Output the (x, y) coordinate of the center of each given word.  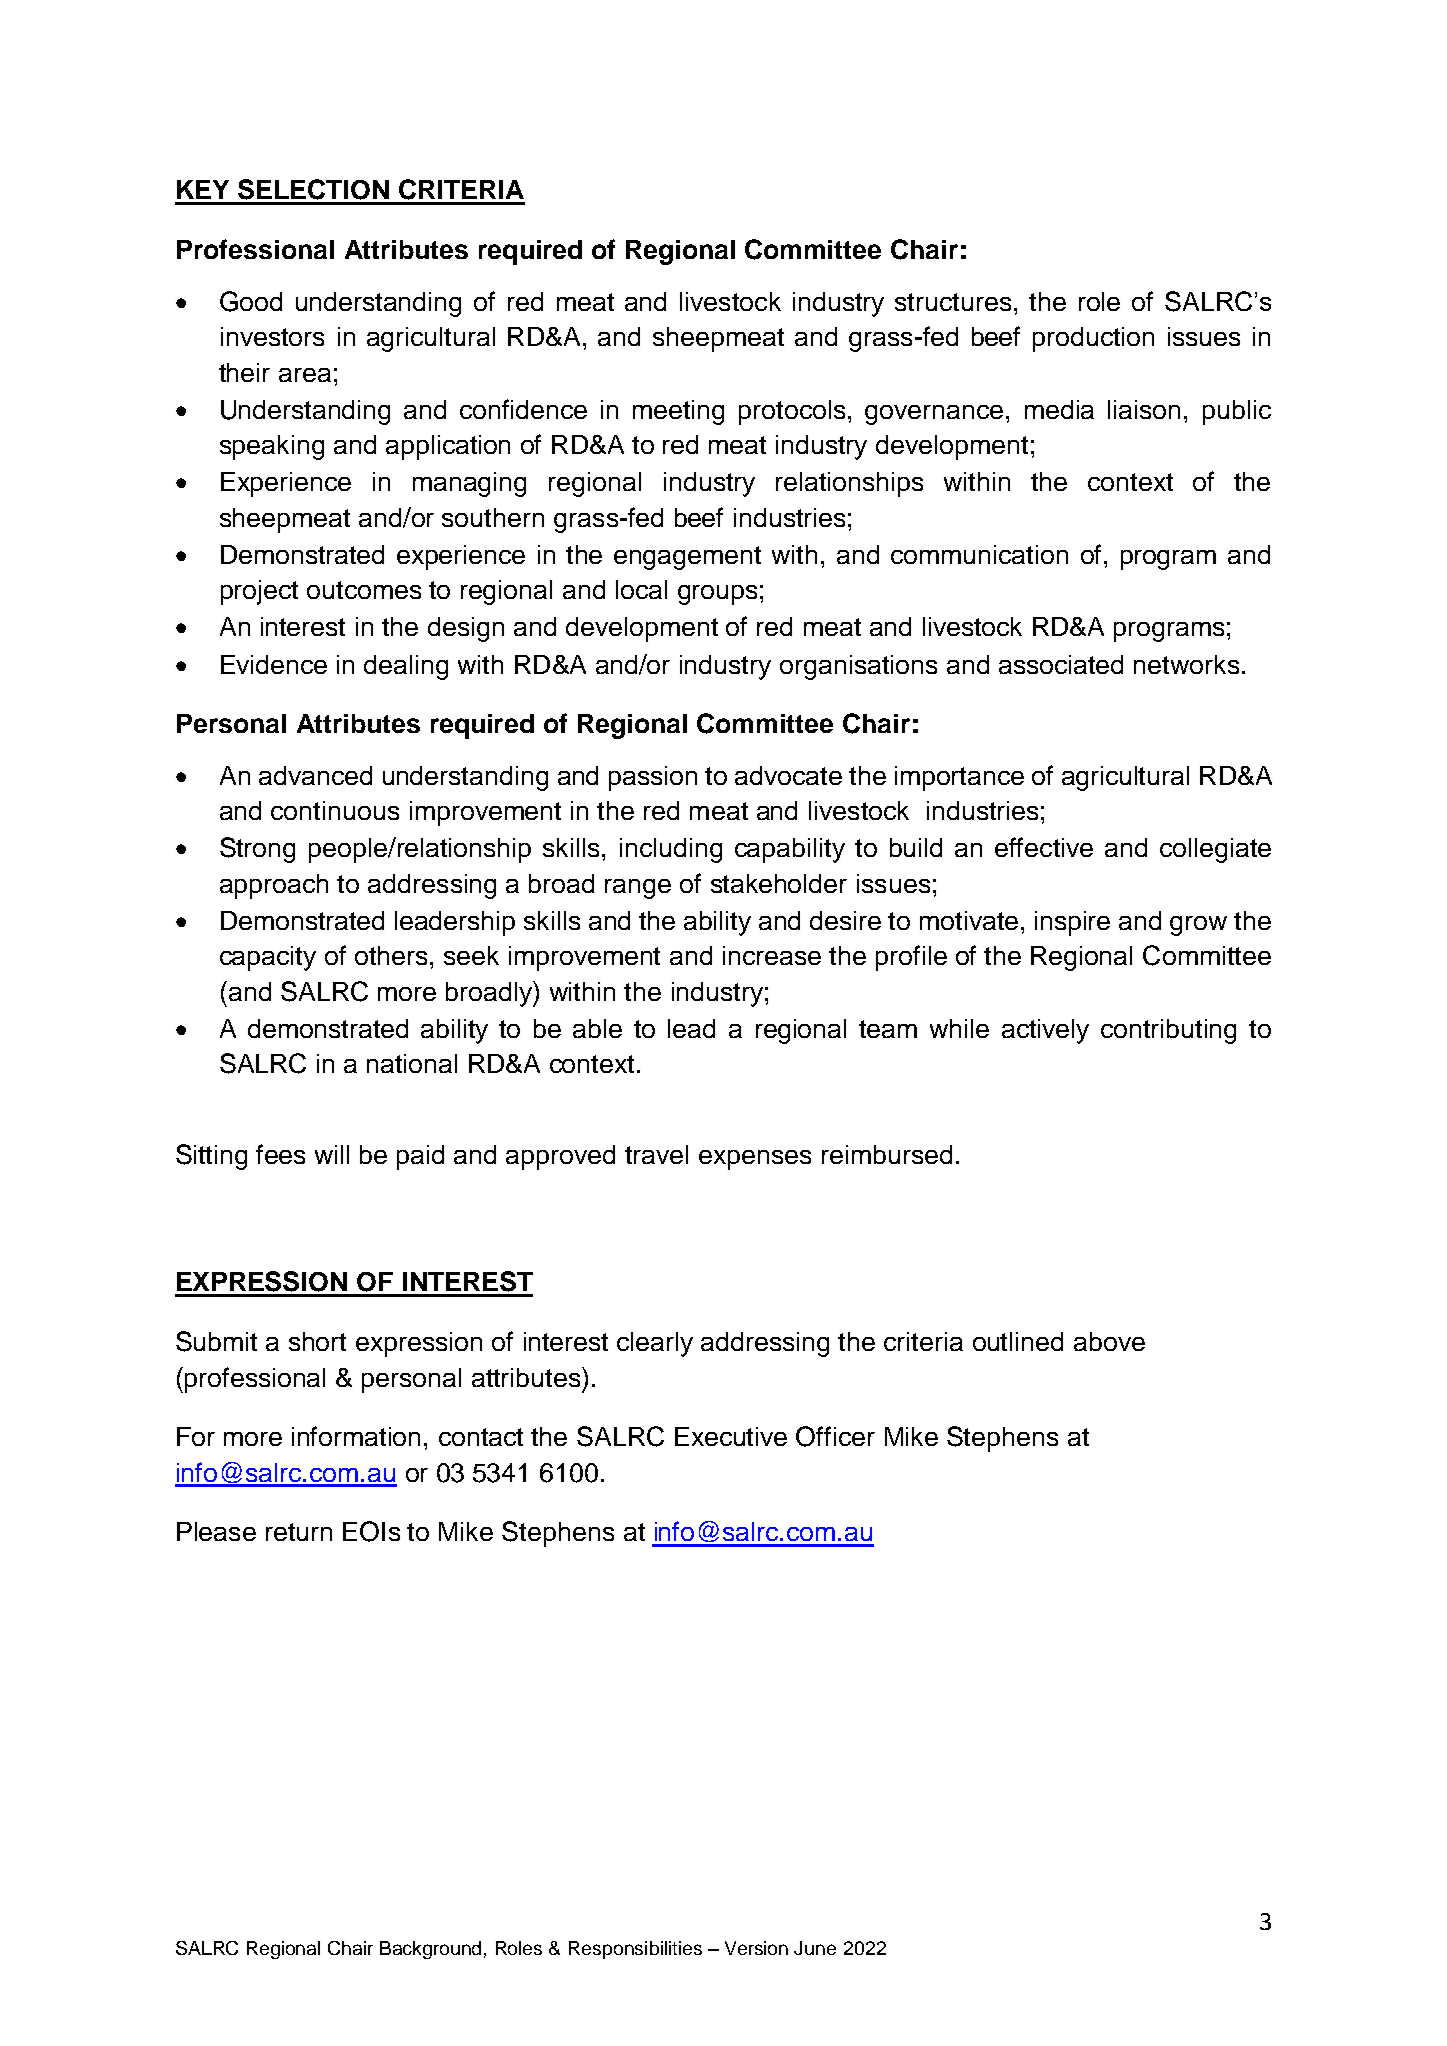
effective (1044, 847)
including (671, 850)
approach (274, 886)
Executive (731, 1436)
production (1093, 339)
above (1109, 1341)
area (305, 375)
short (317, 1341)
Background (430, 1950)
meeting (678, 412)
